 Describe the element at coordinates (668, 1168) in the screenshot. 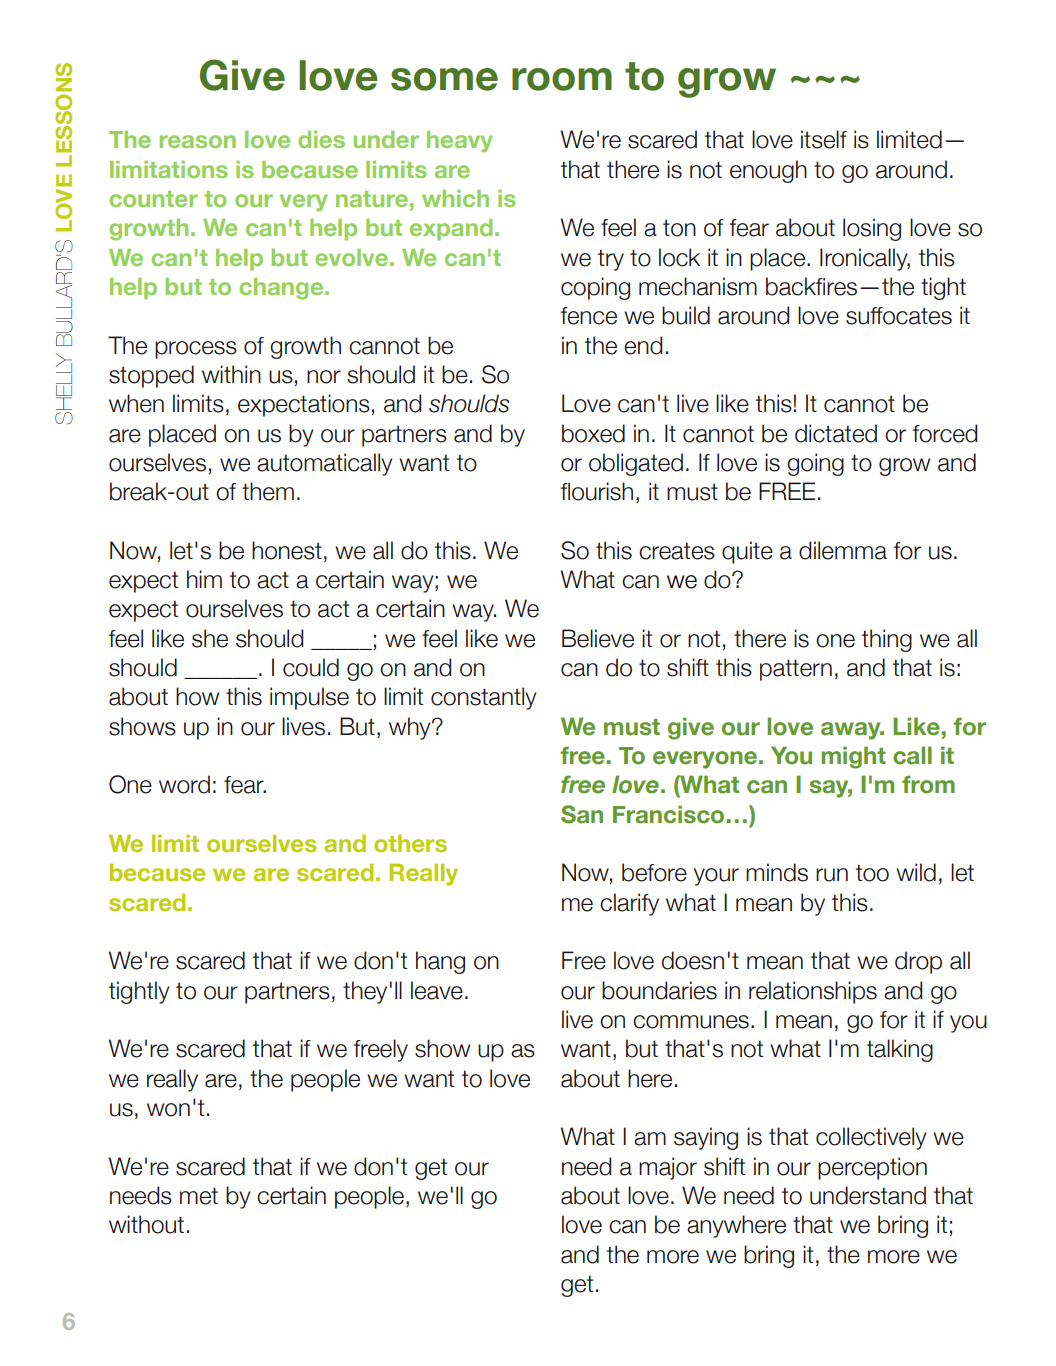

I see `major` at that location.
